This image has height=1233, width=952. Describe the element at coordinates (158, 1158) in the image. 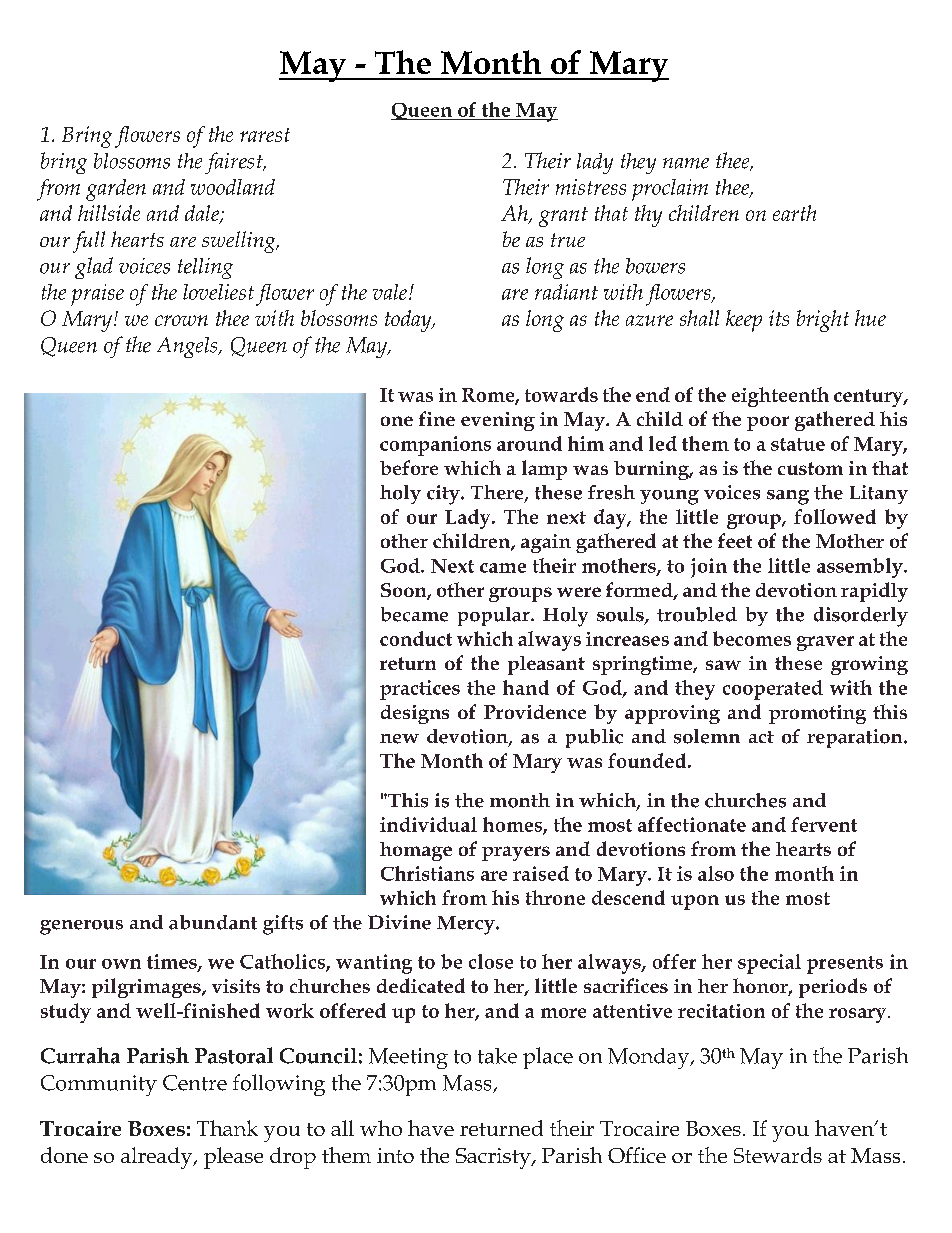

I see `already` at that location.
